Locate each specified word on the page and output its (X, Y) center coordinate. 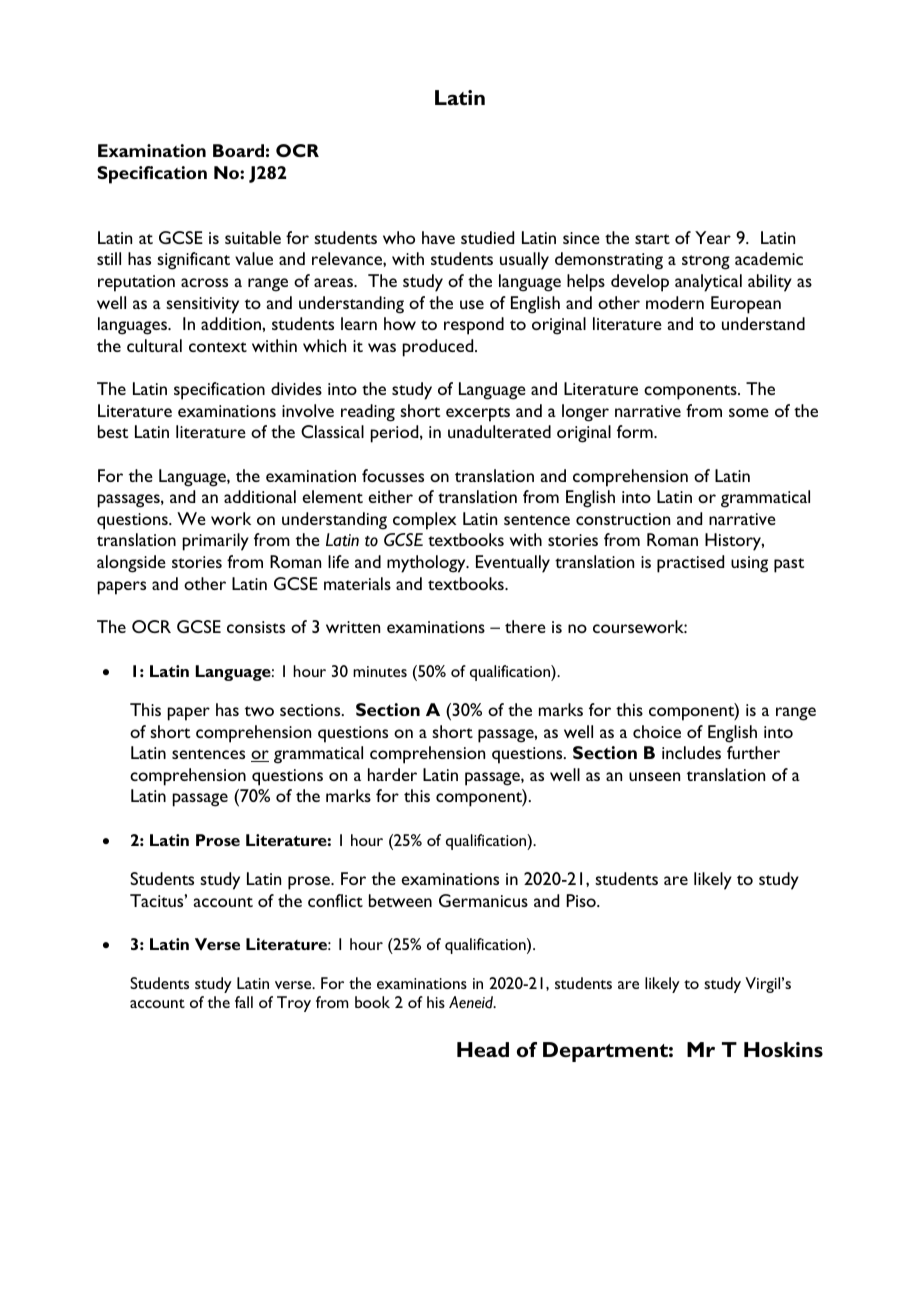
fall (244, 1002)
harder (392, 774)
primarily (216, 542)
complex (424, 521)
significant (193, 261)
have (438, 237)
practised (690, 564)
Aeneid (472, 1002)
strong (706, 262)
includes (691, 752)
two (259, 711)
